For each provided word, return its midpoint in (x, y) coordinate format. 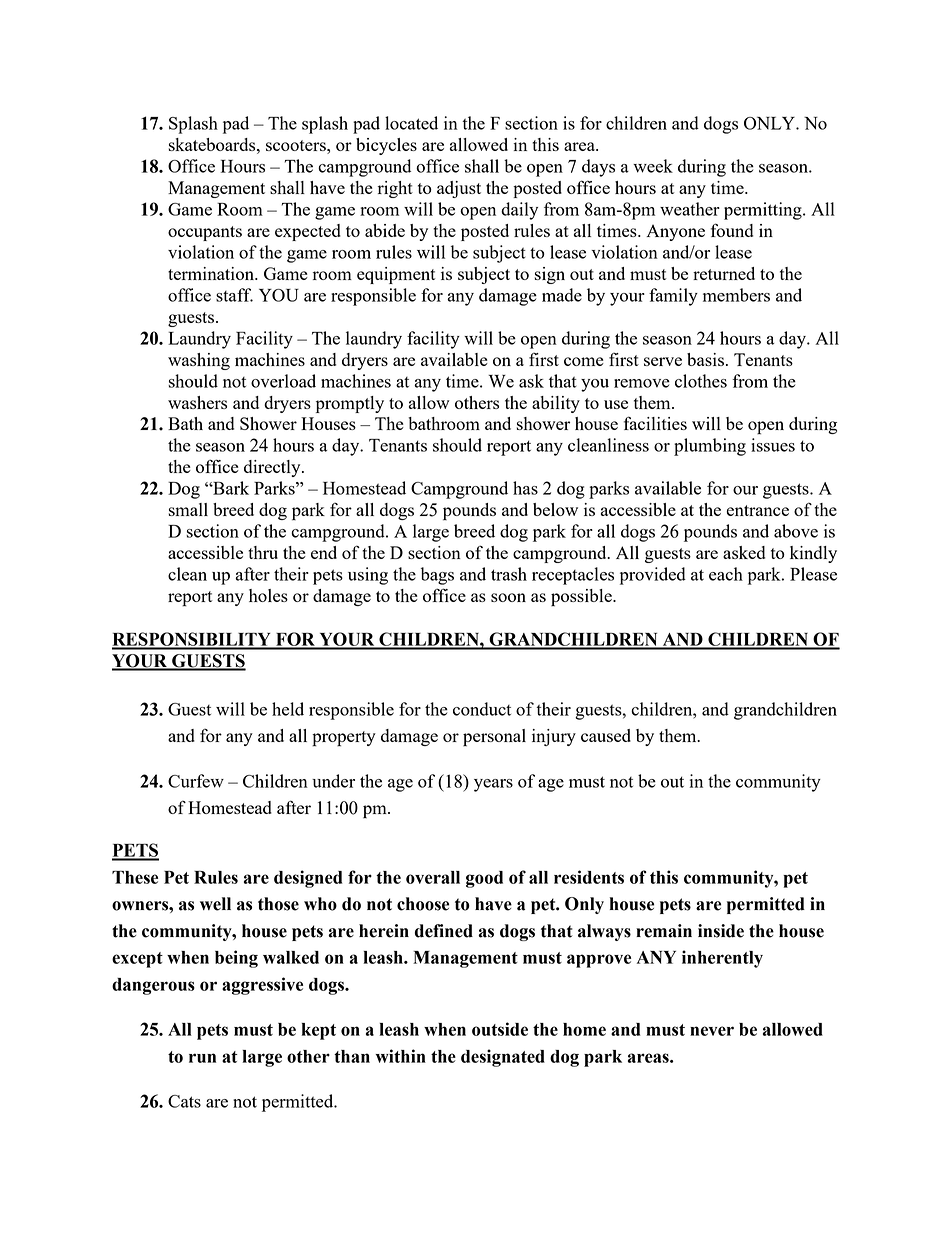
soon (508, 597)
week (653, 166)
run (202, 1058)
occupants (205, 233)
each (726, 574)
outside (500, 1029)
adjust (459, 189)
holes (268, 595)
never (712, 1031)
